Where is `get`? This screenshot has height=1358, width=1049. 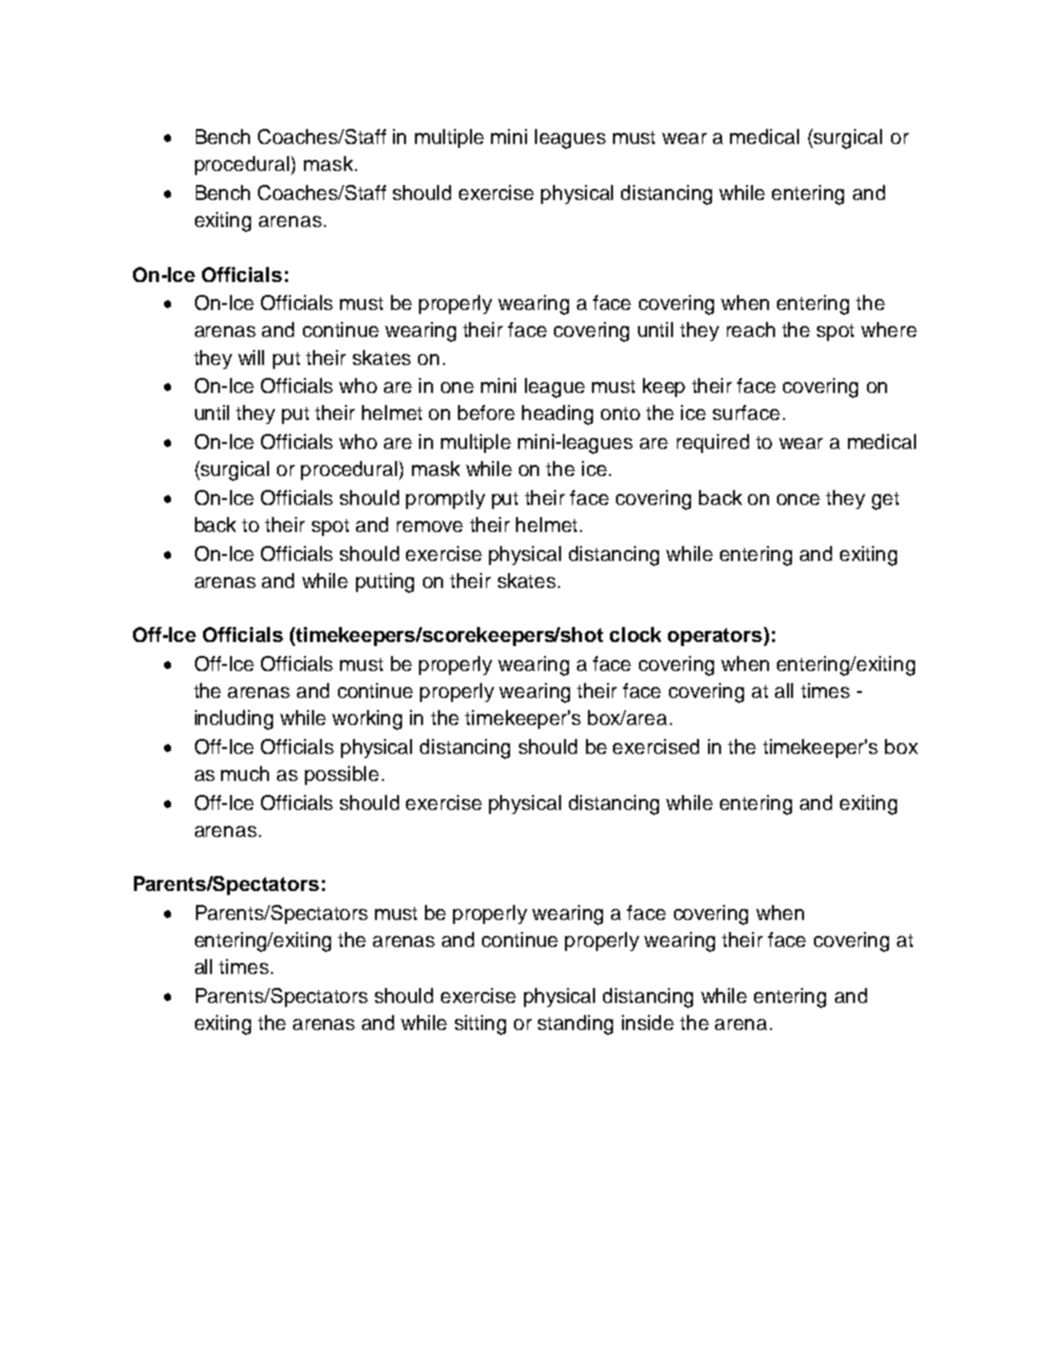
get is located at coordinates (885, 501).
